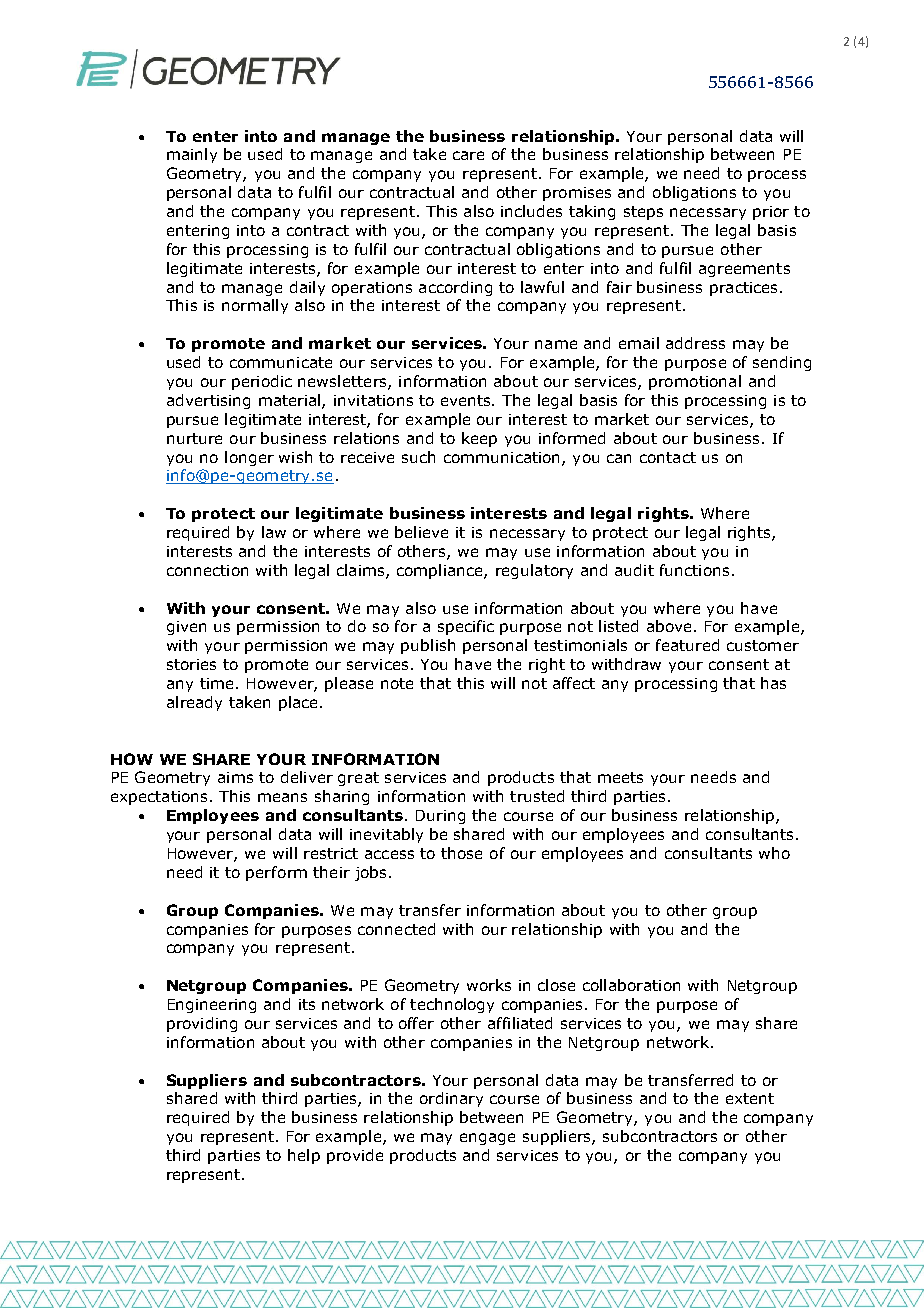 The image size is (924, 1308). I want to click on who, so click(774, 853).
